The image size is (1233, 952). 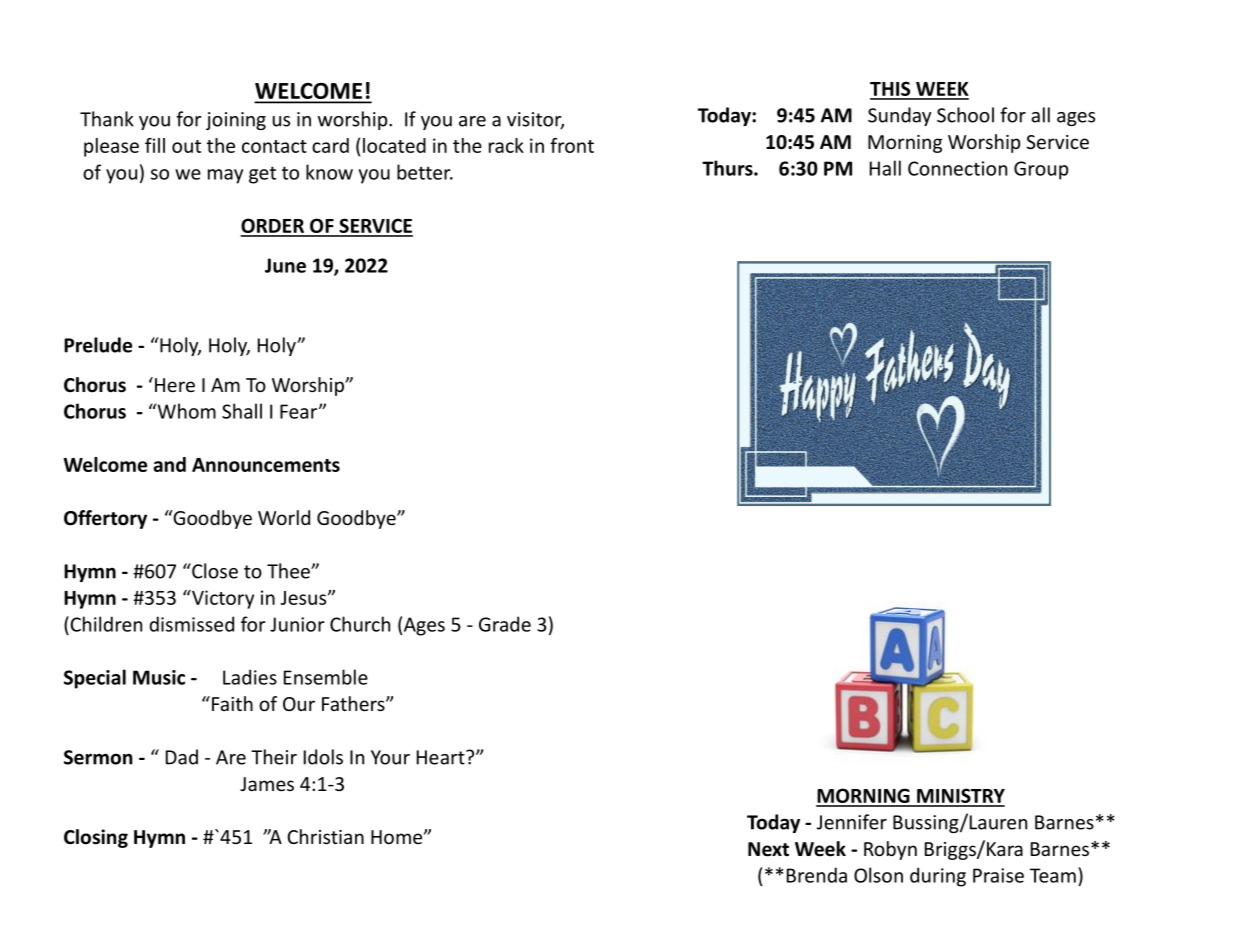 What do you see at coordinates (890, 850) in the screenshot?
I see `Robyn` at bounding box center [890, 850].
